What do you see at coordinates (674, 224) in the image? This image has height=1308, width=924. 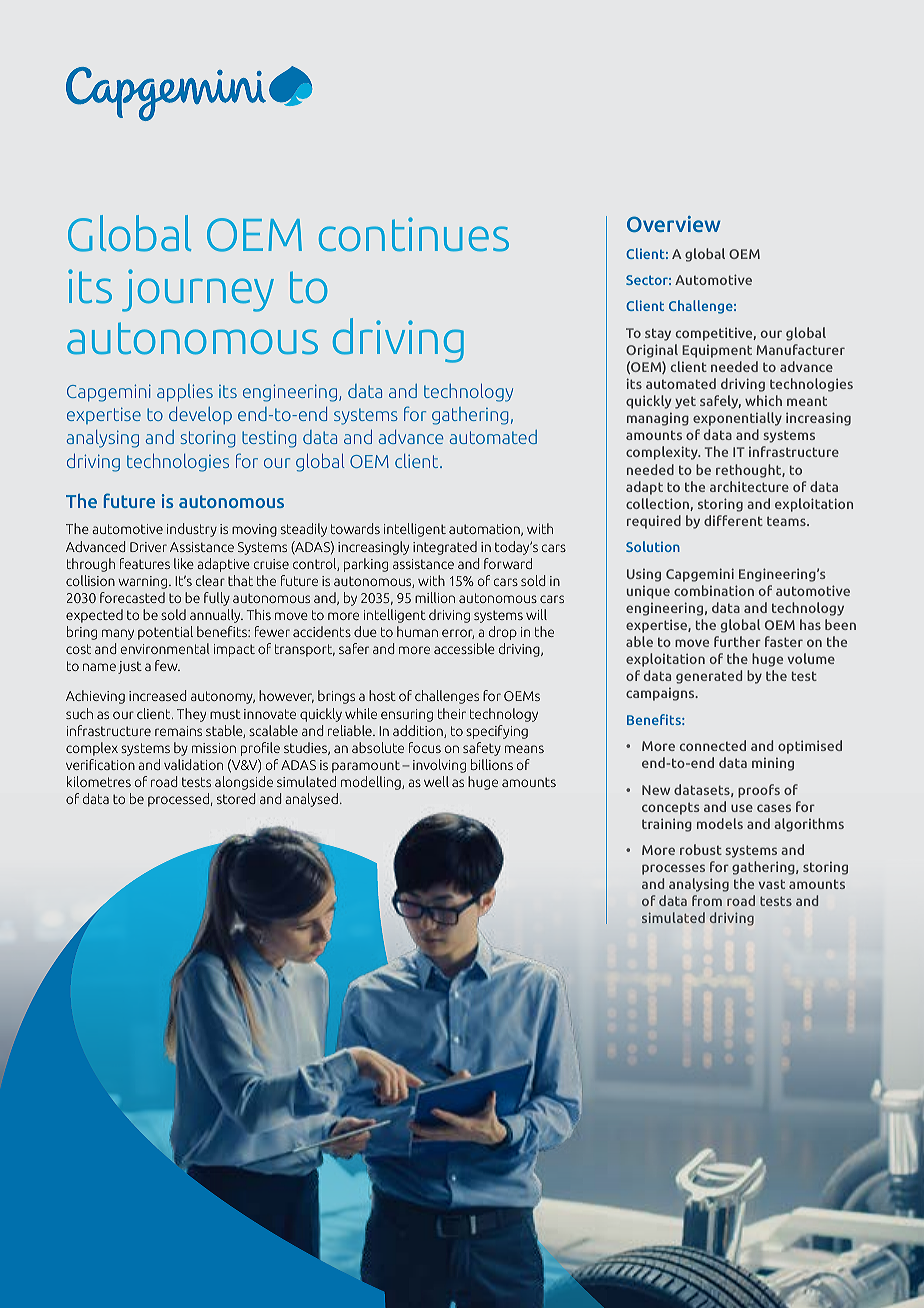 I see `Overview` at bounding box center [674, 224].
